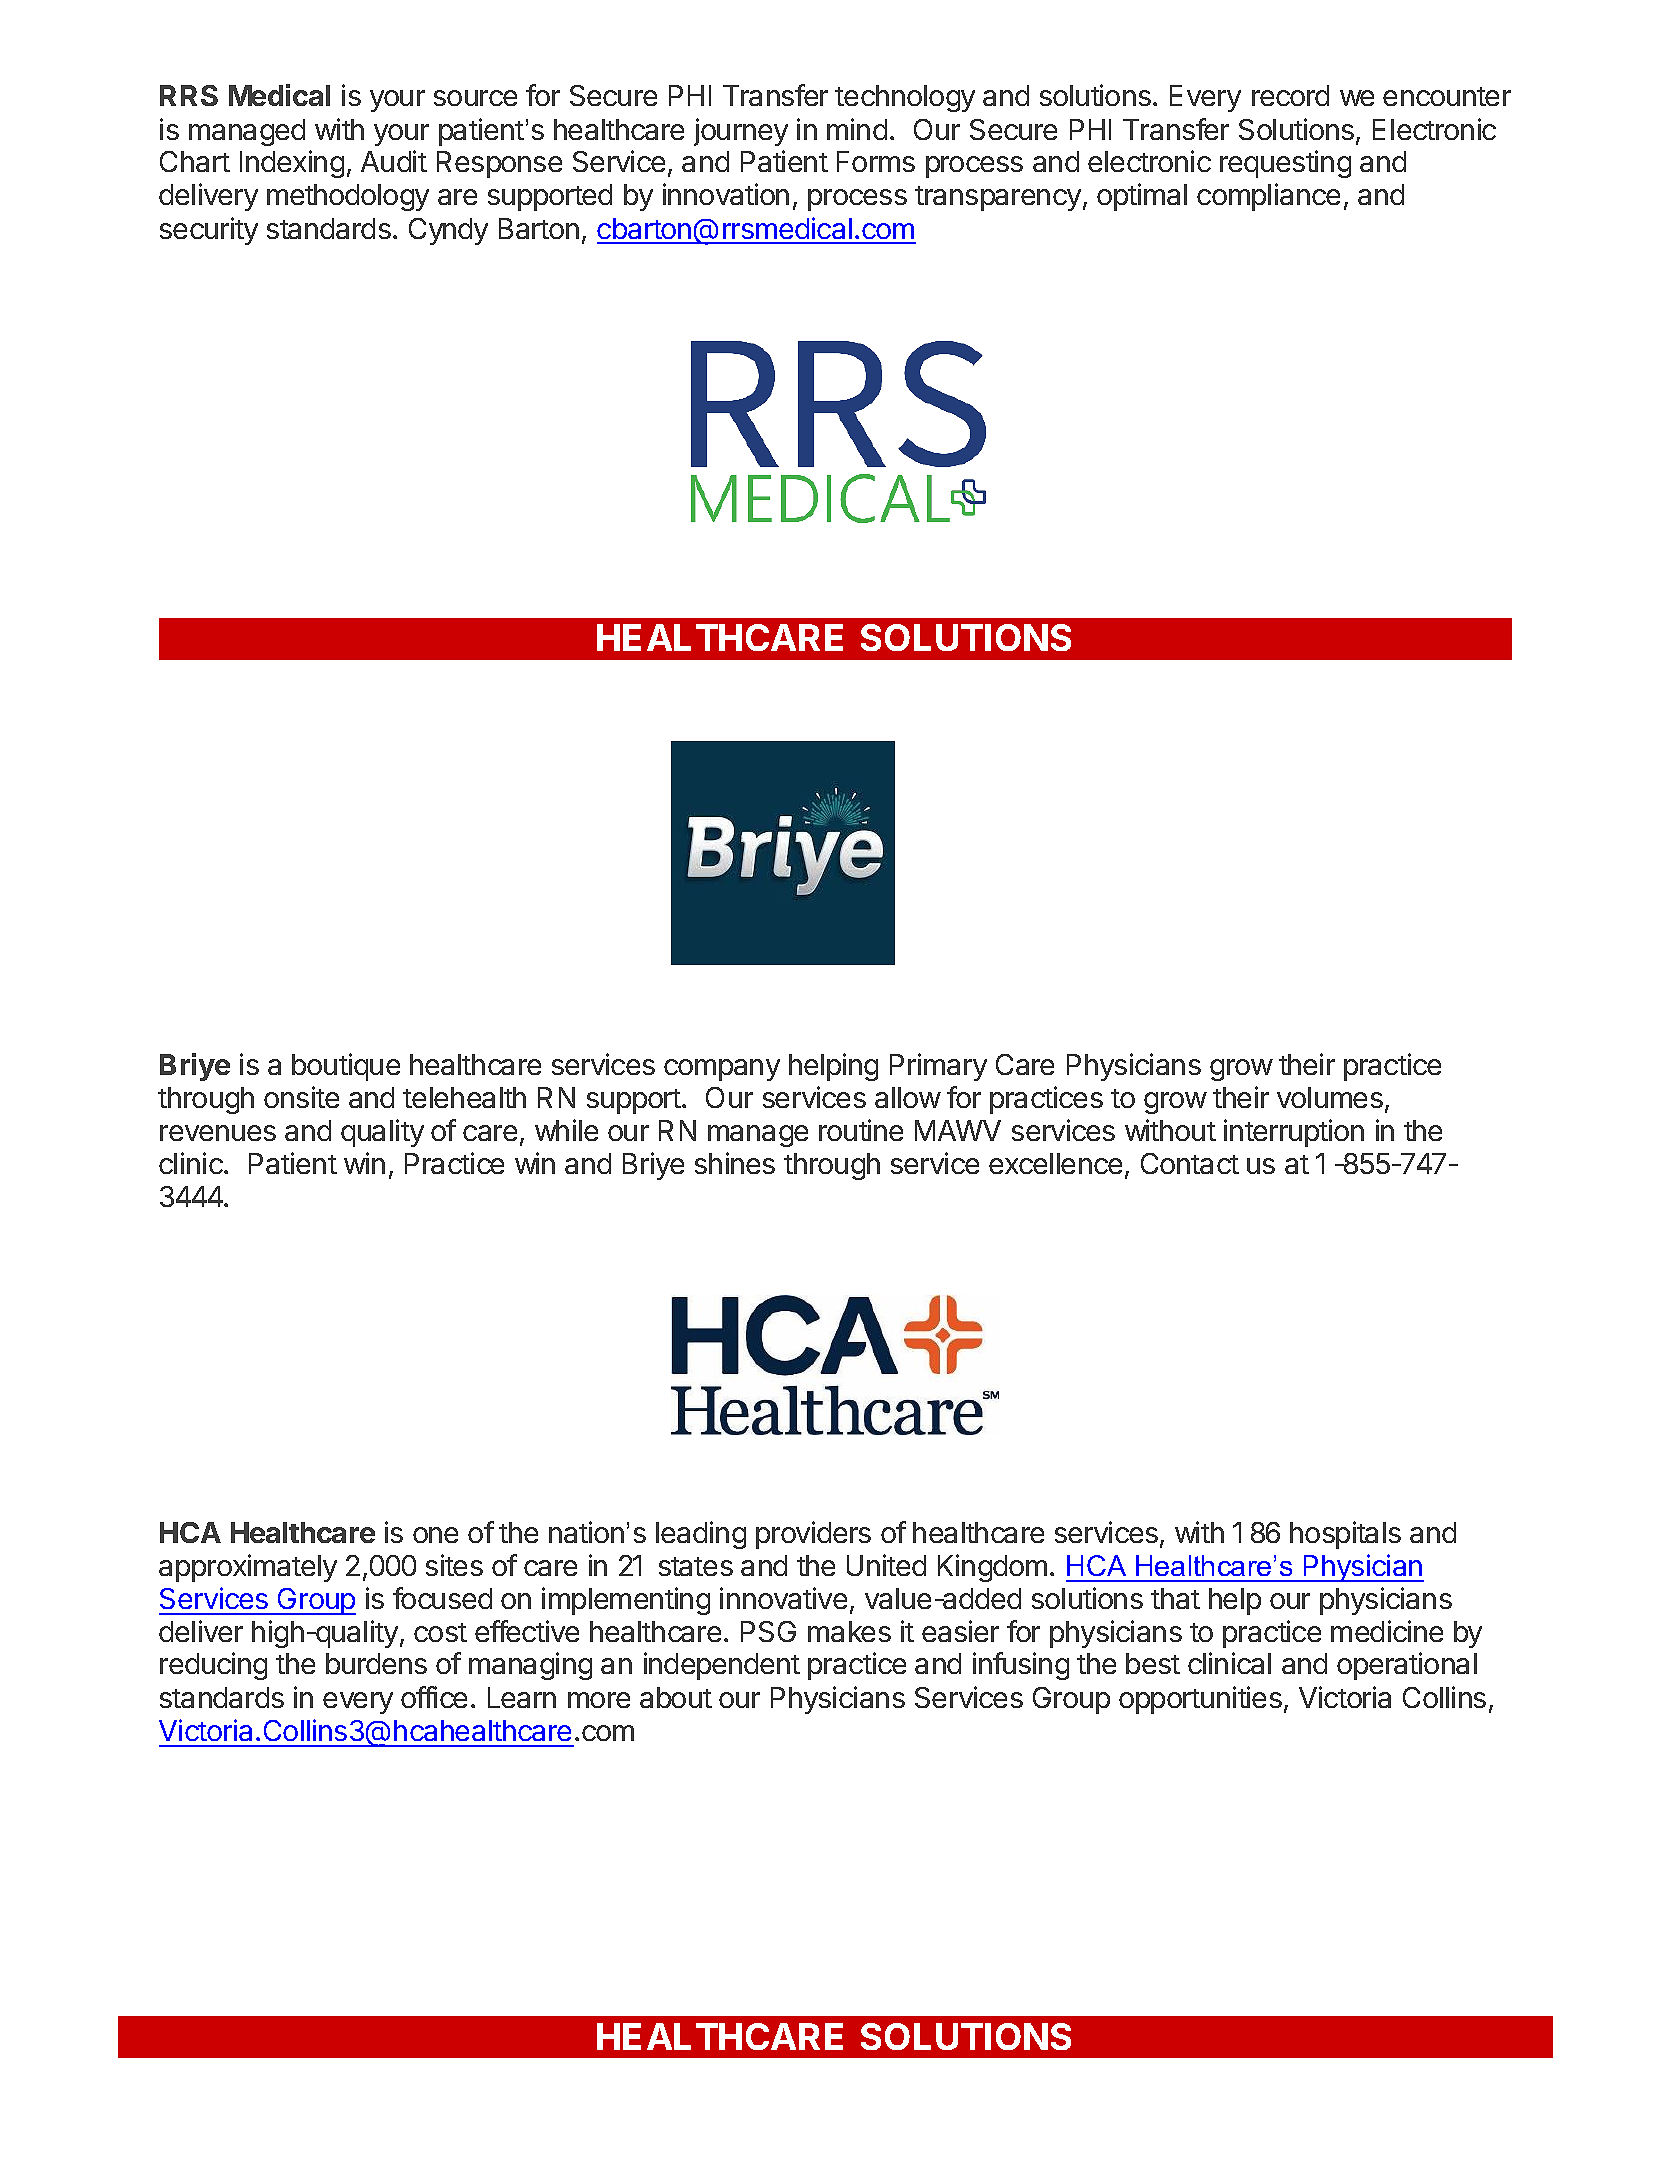 This screenshot has width=1670, height=2161. Describe the element at coordinates (301, 1097) in the screenshot. I see `onsite` at that location.
